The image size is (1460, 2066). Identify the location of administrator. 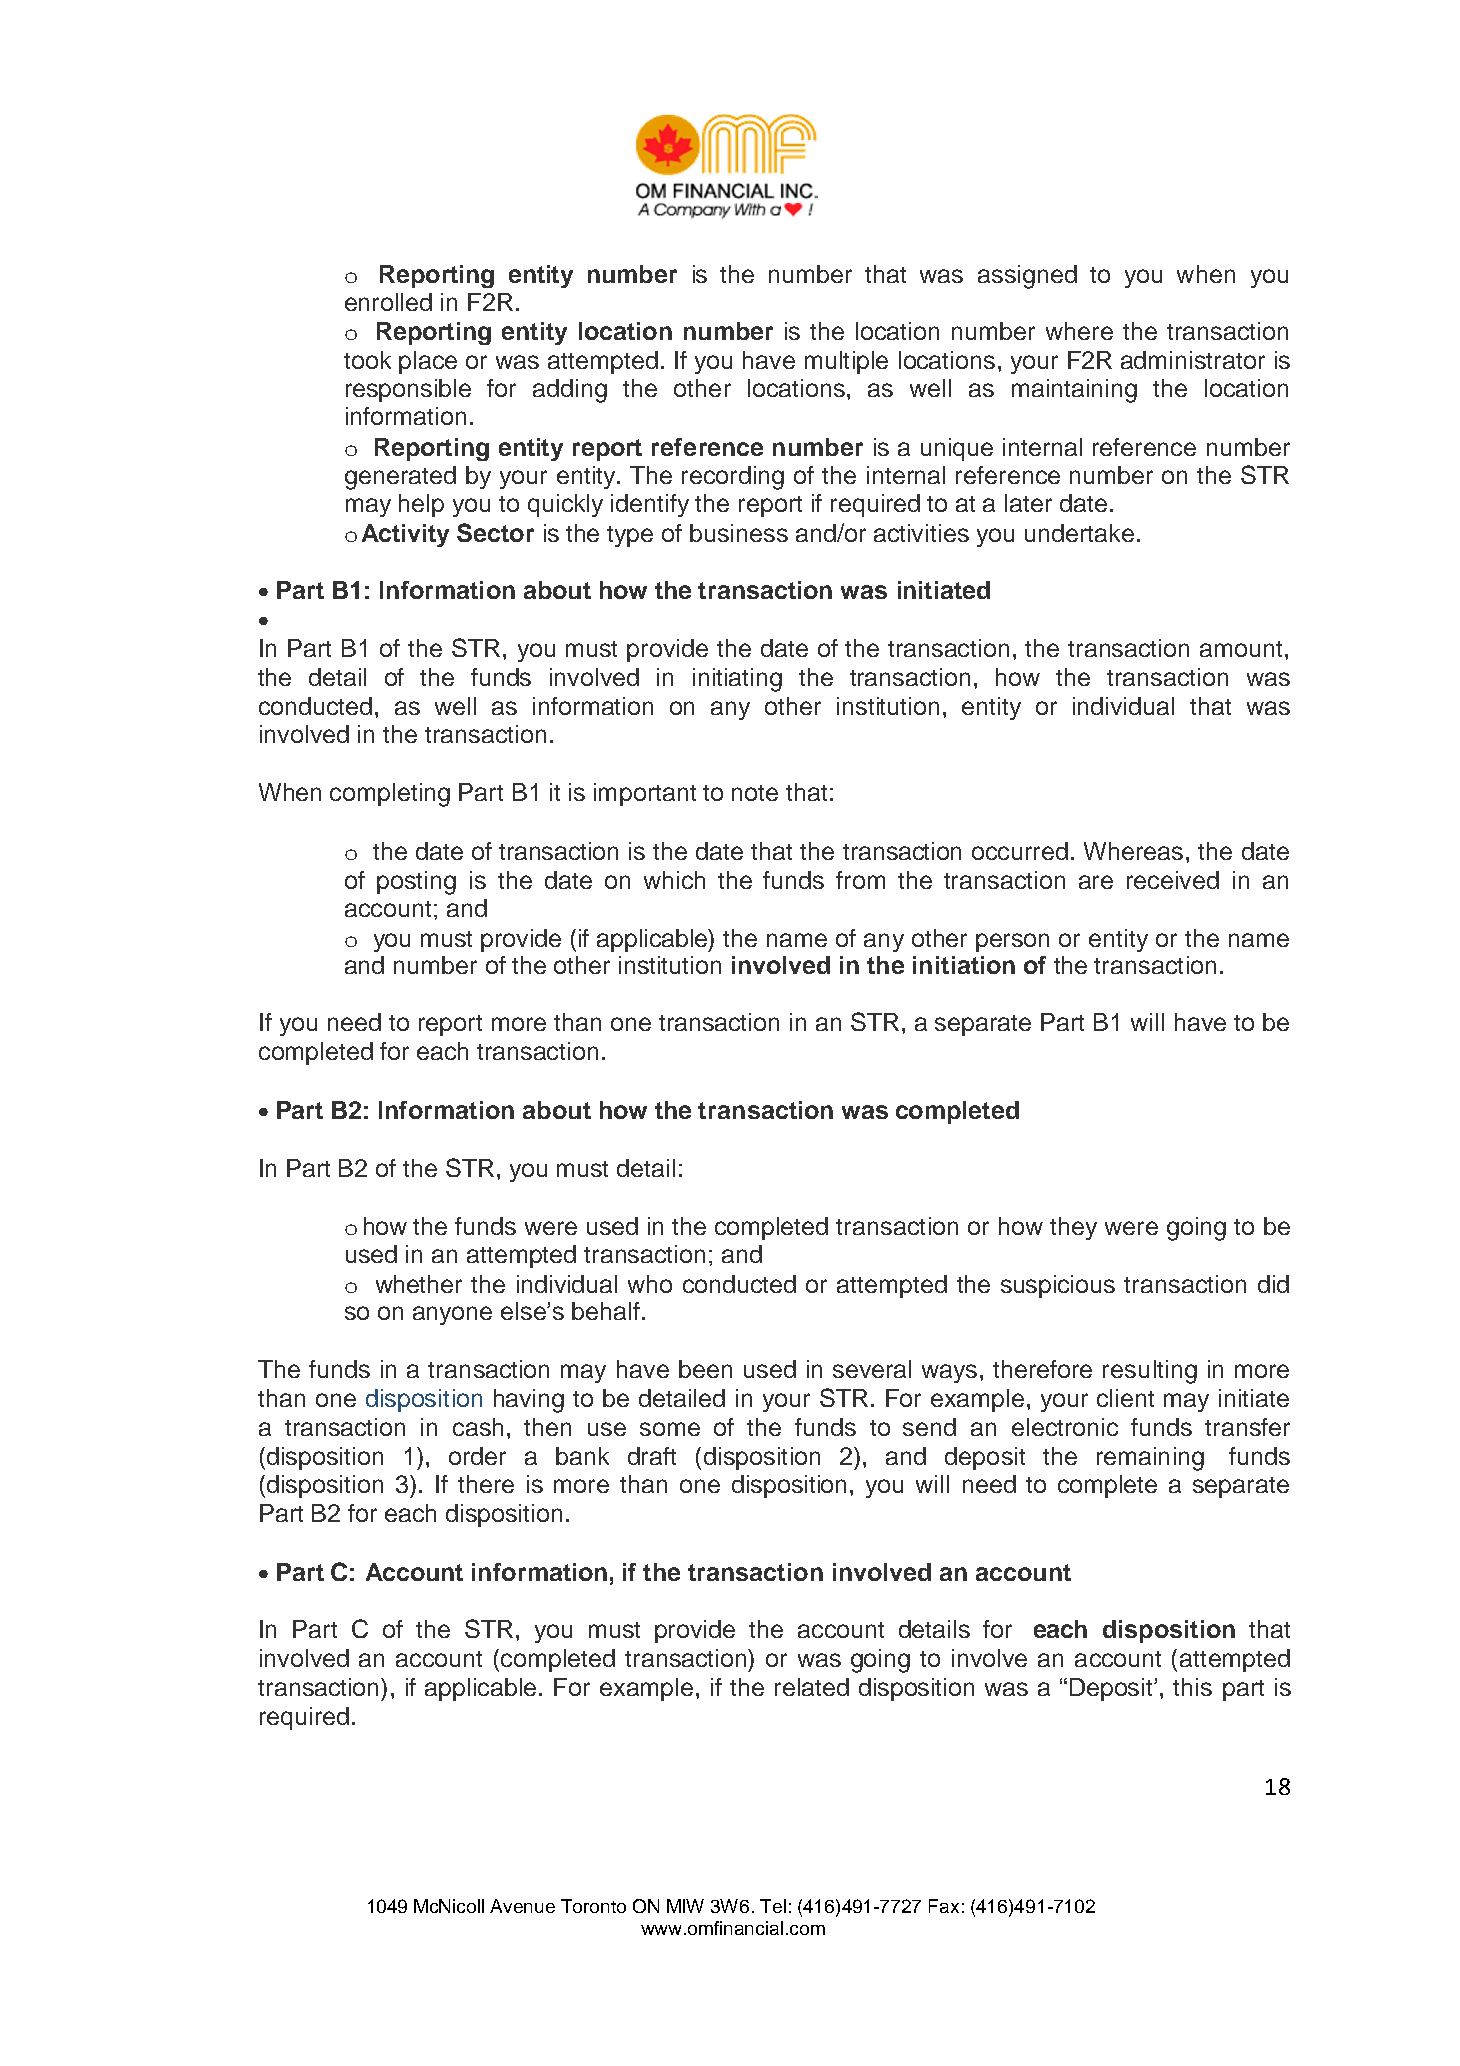
(1193, 360).
